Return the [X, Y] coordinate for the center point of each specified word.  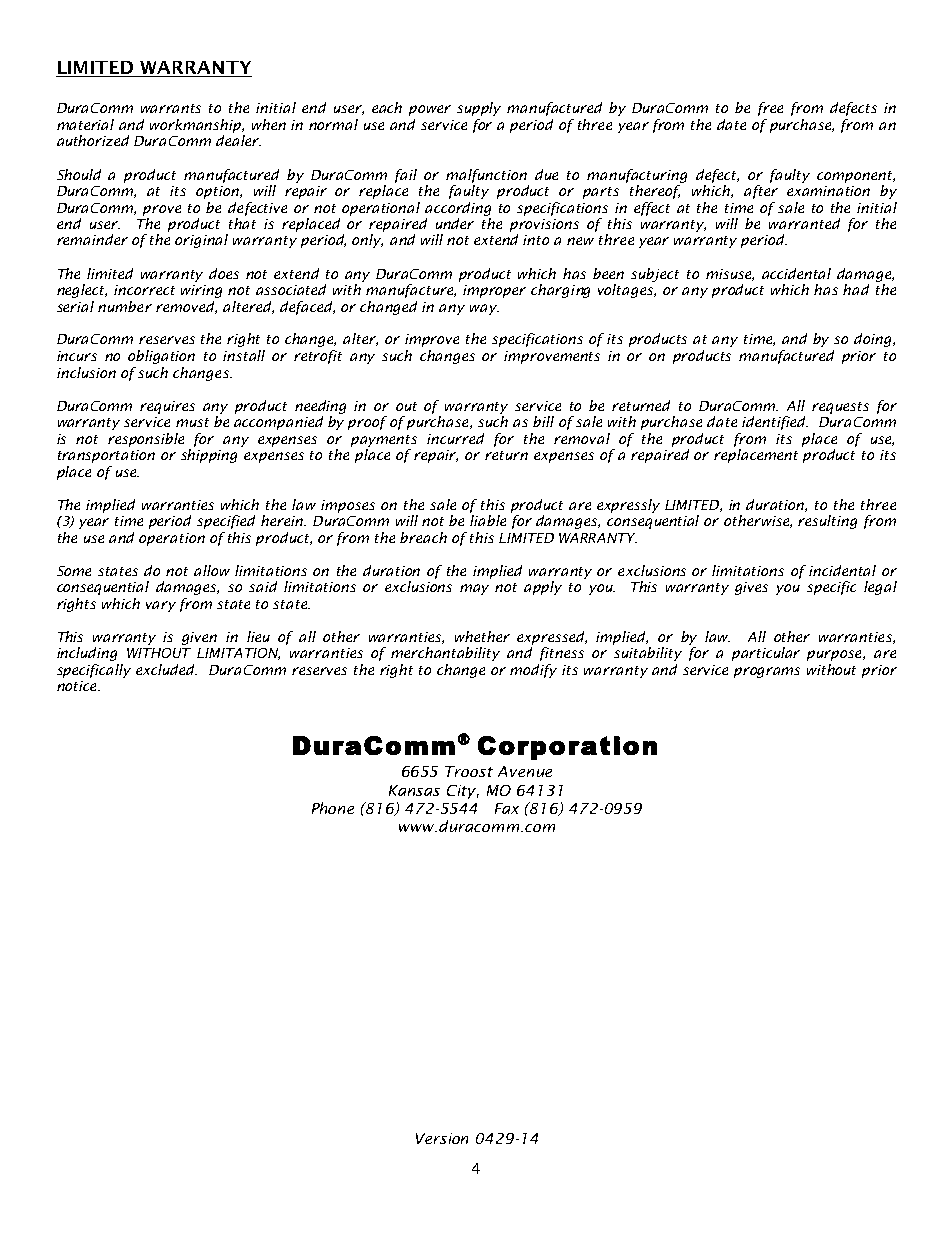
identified [775, 423]
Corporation [567, 748]
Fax [507, 808]
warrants [171, 108]
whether [482, 636]
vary [161, 606]
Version [442, 1138]
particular [766, 654]
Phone [333, 808]
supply [479, 109]
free [770, 109]
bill [543, 421]
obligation [161, 357]
